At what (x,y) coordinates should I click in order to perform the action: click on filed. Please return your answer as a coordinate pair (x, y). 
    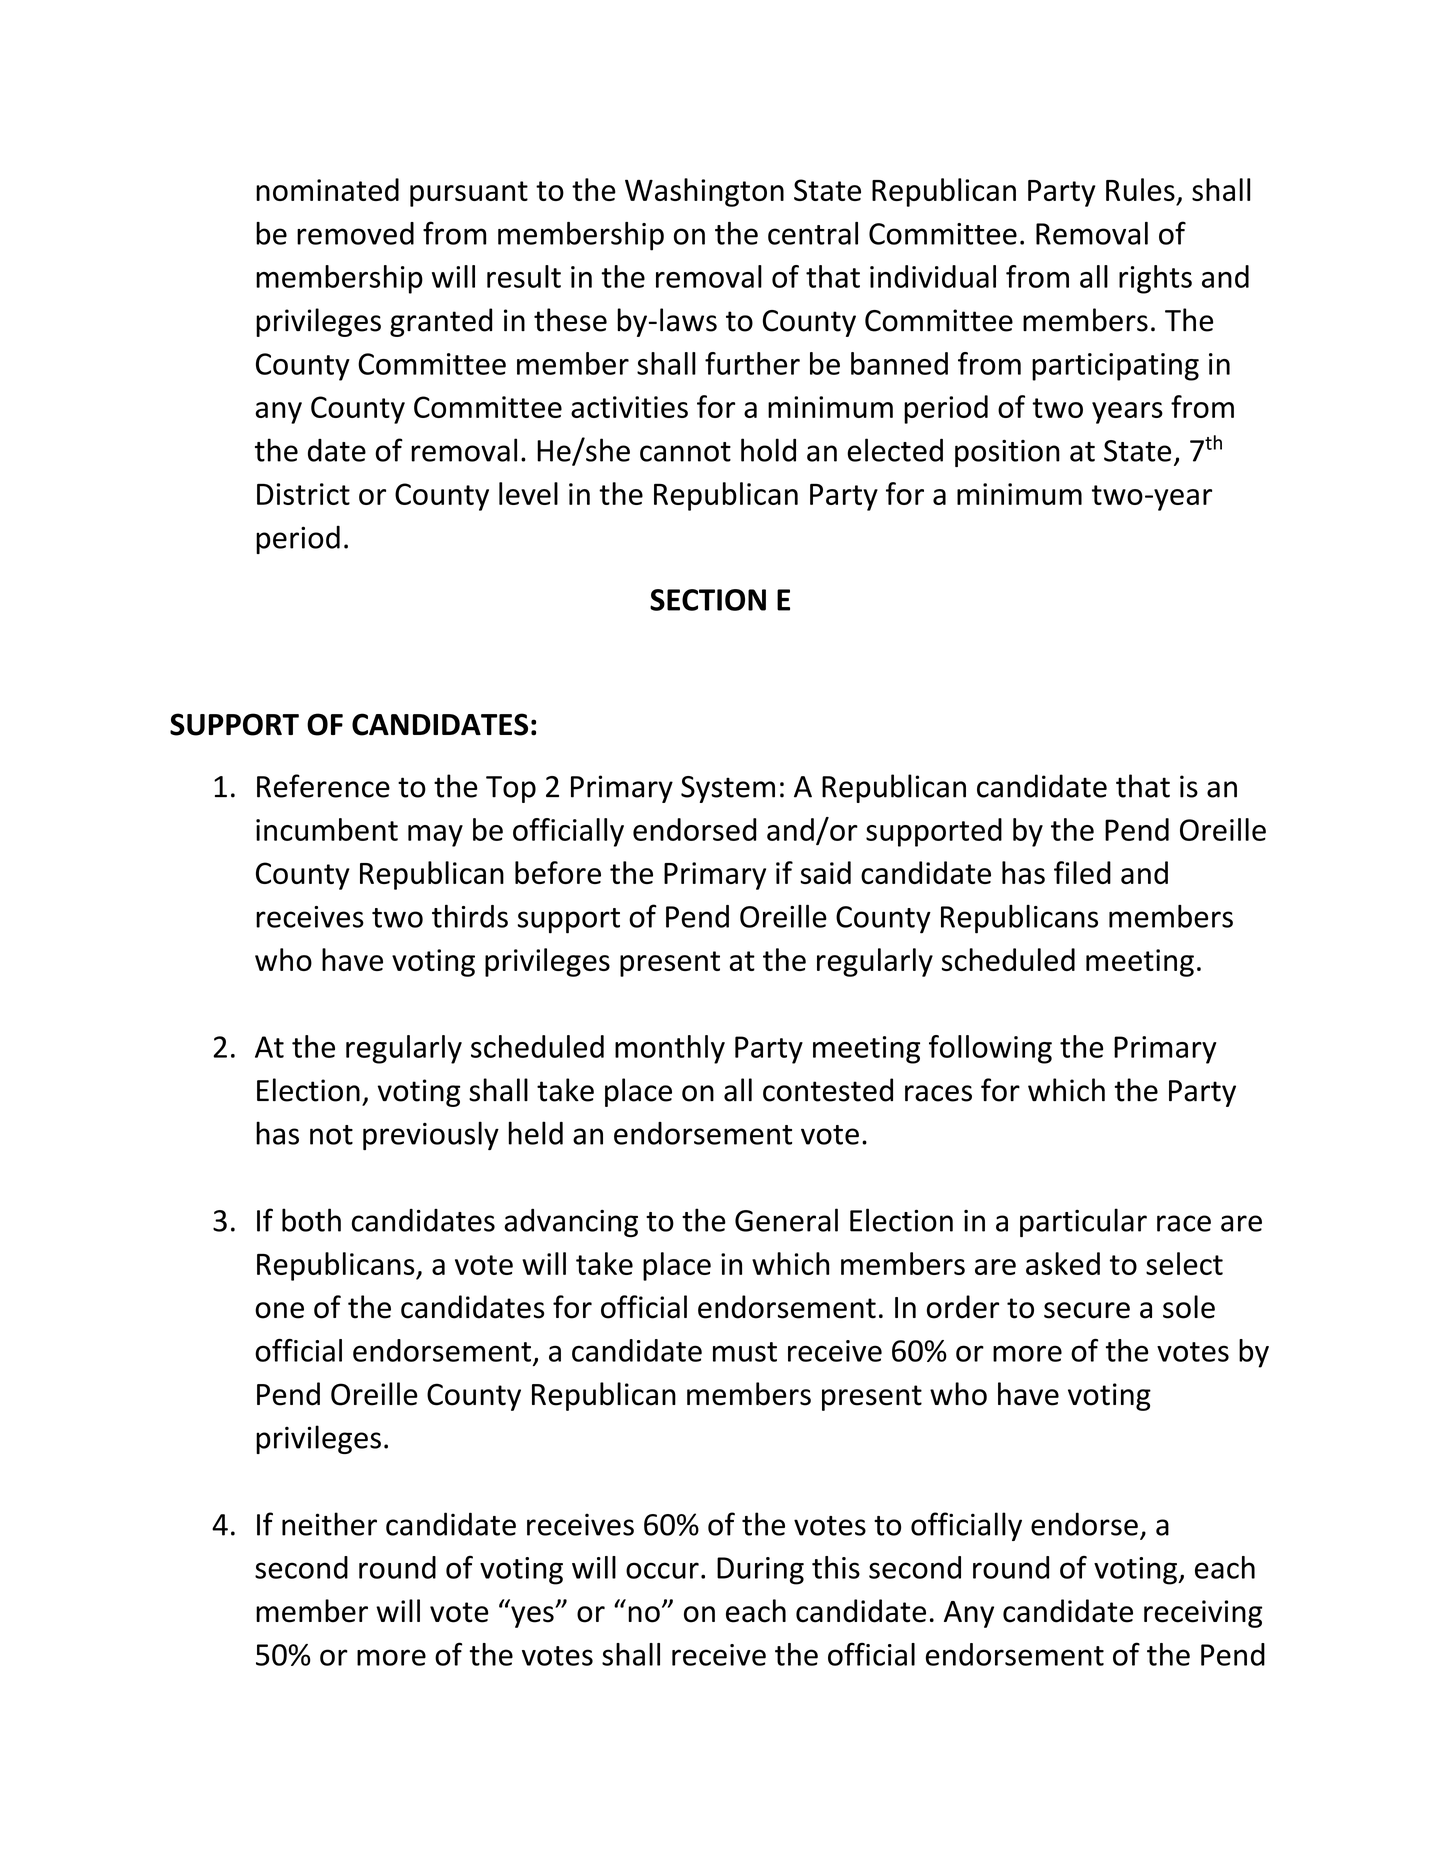
    Looking at the image, I should click on (1082, 872).
